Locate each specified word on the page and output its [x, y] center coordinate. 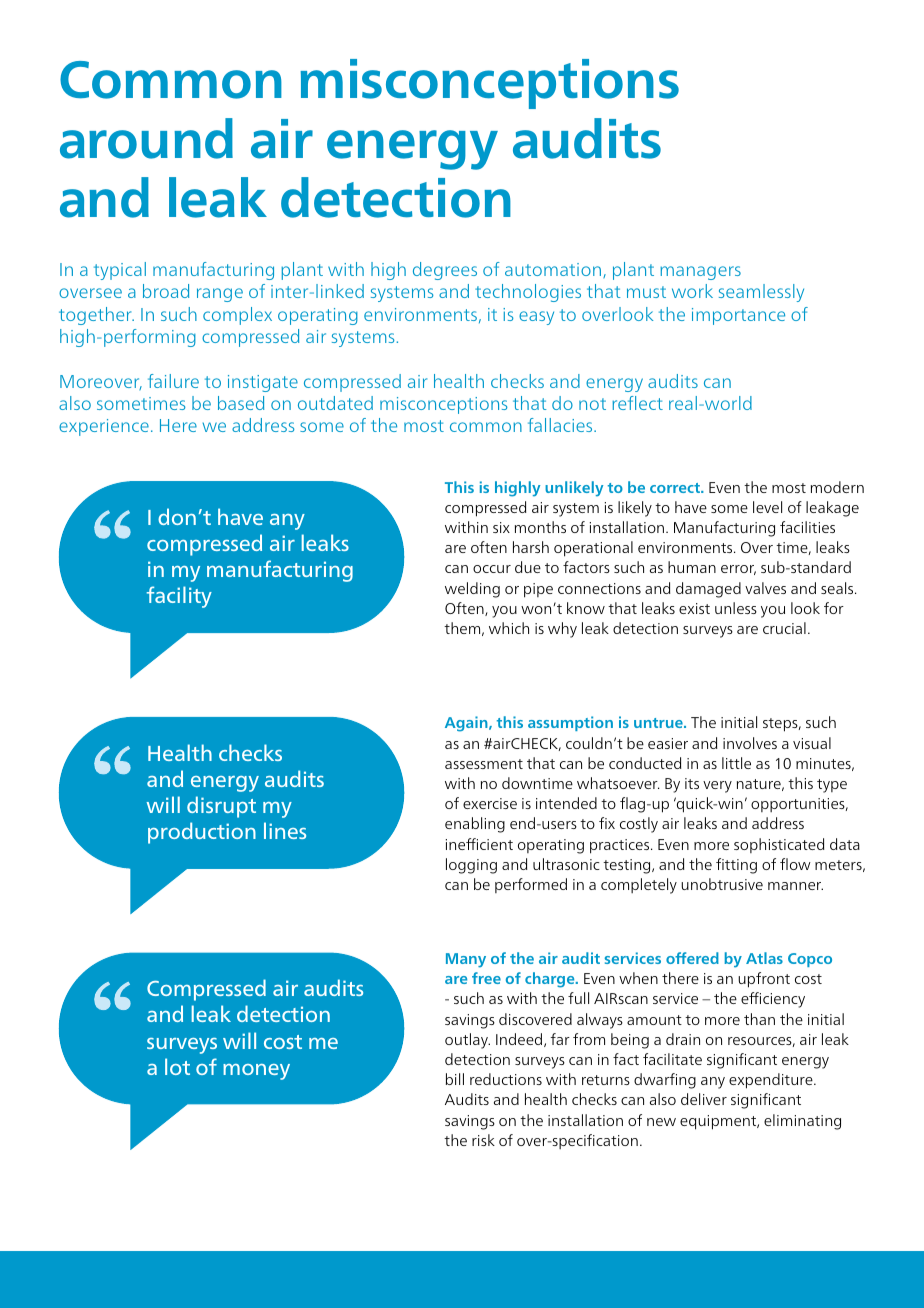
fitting [736, 866]
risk [483, 1140]
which [509, 628]
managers [700, 273]
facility [179, 597]
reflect [637, 403]
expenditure [772, 1081]
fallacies [561, 425]
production [202, 833]
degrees [445, 271]
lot [177, 1066]
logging [471, 866]
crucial [784, 628]
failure [173, 381]
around [146, 138]
